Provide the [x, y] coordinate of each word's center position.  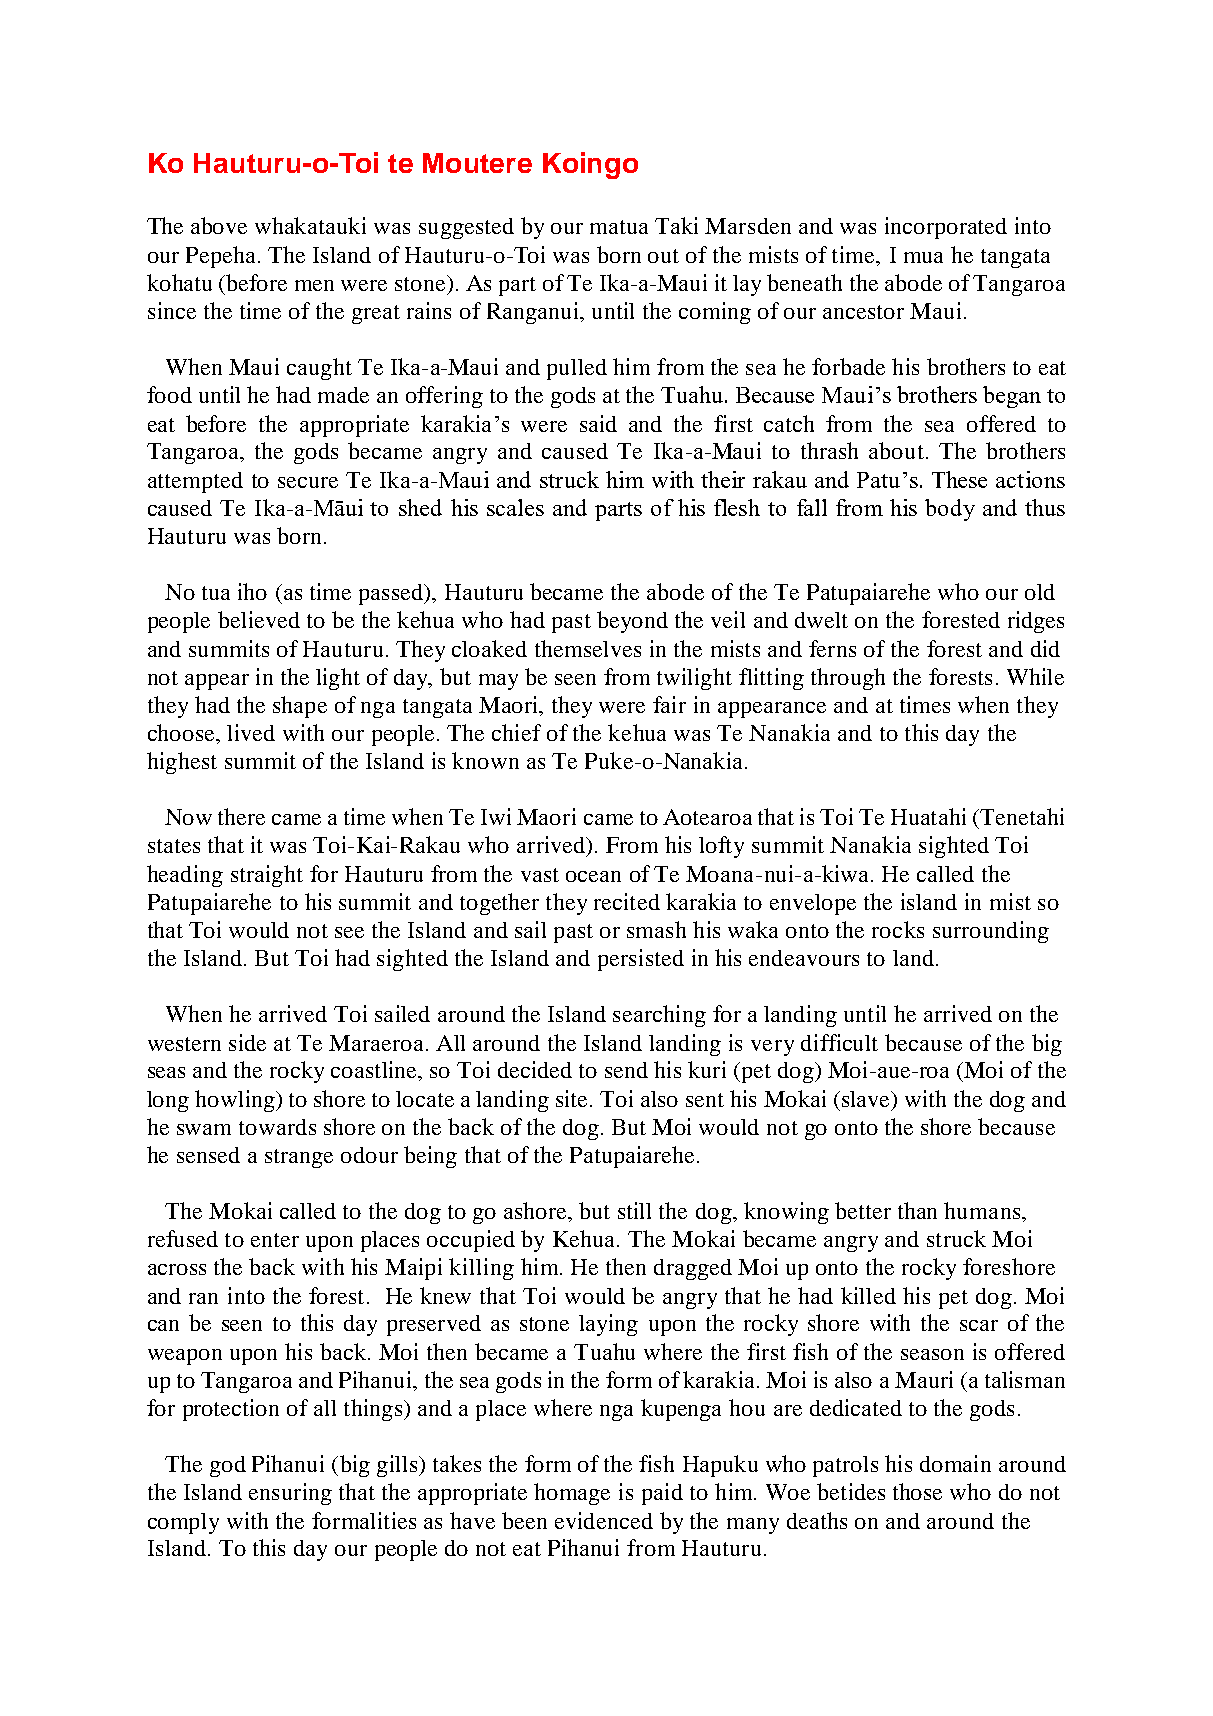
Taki [676, 225]
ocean [593, 876]
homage [572, 1494]
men [314, 285]
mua [923, 257]
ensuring [290, 1494]
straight [267, 876]
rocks [898, 929]
